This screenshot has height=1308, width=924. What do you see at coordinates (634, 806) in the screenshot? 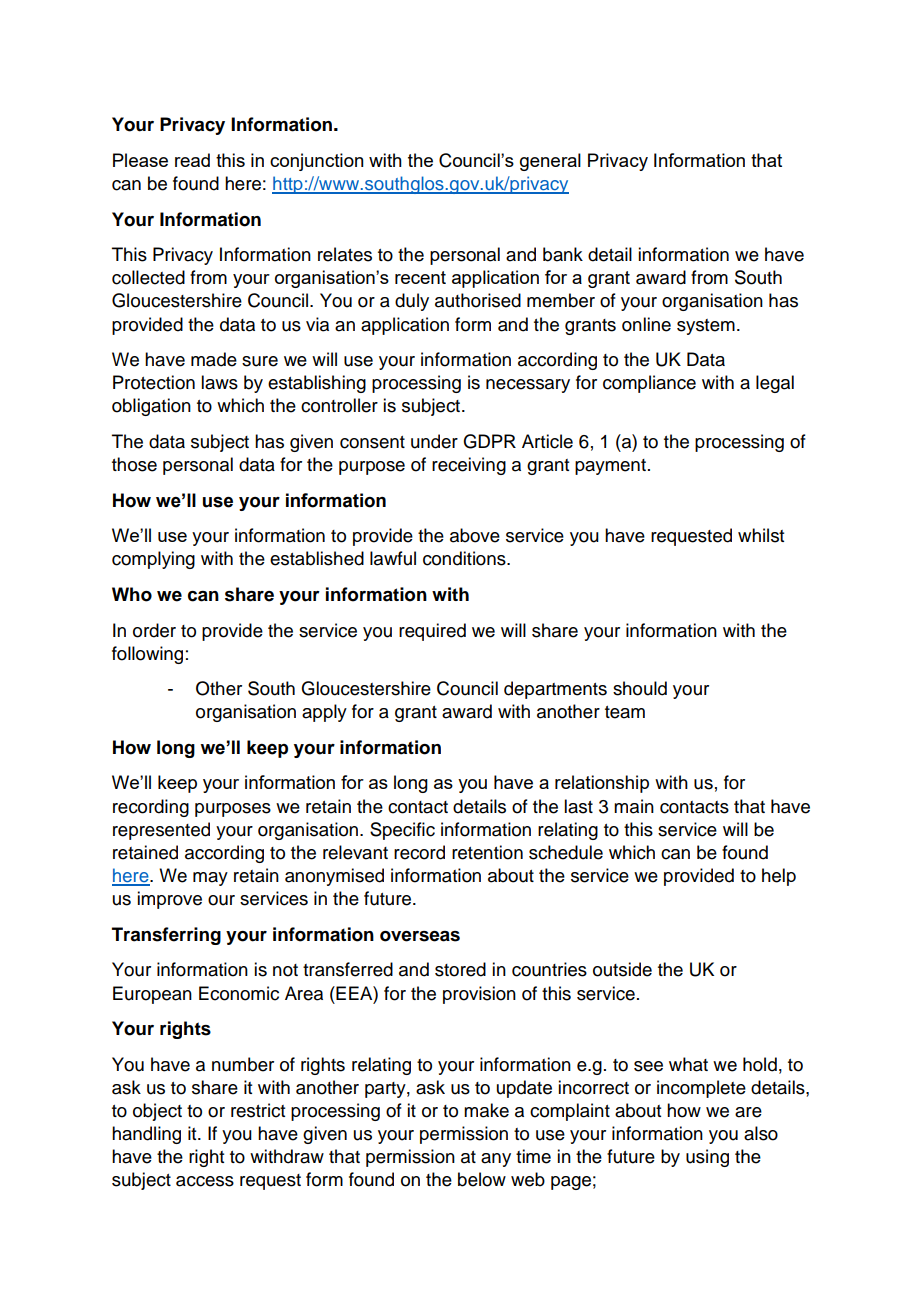
I see `main` at bounding box center [634, 806].
